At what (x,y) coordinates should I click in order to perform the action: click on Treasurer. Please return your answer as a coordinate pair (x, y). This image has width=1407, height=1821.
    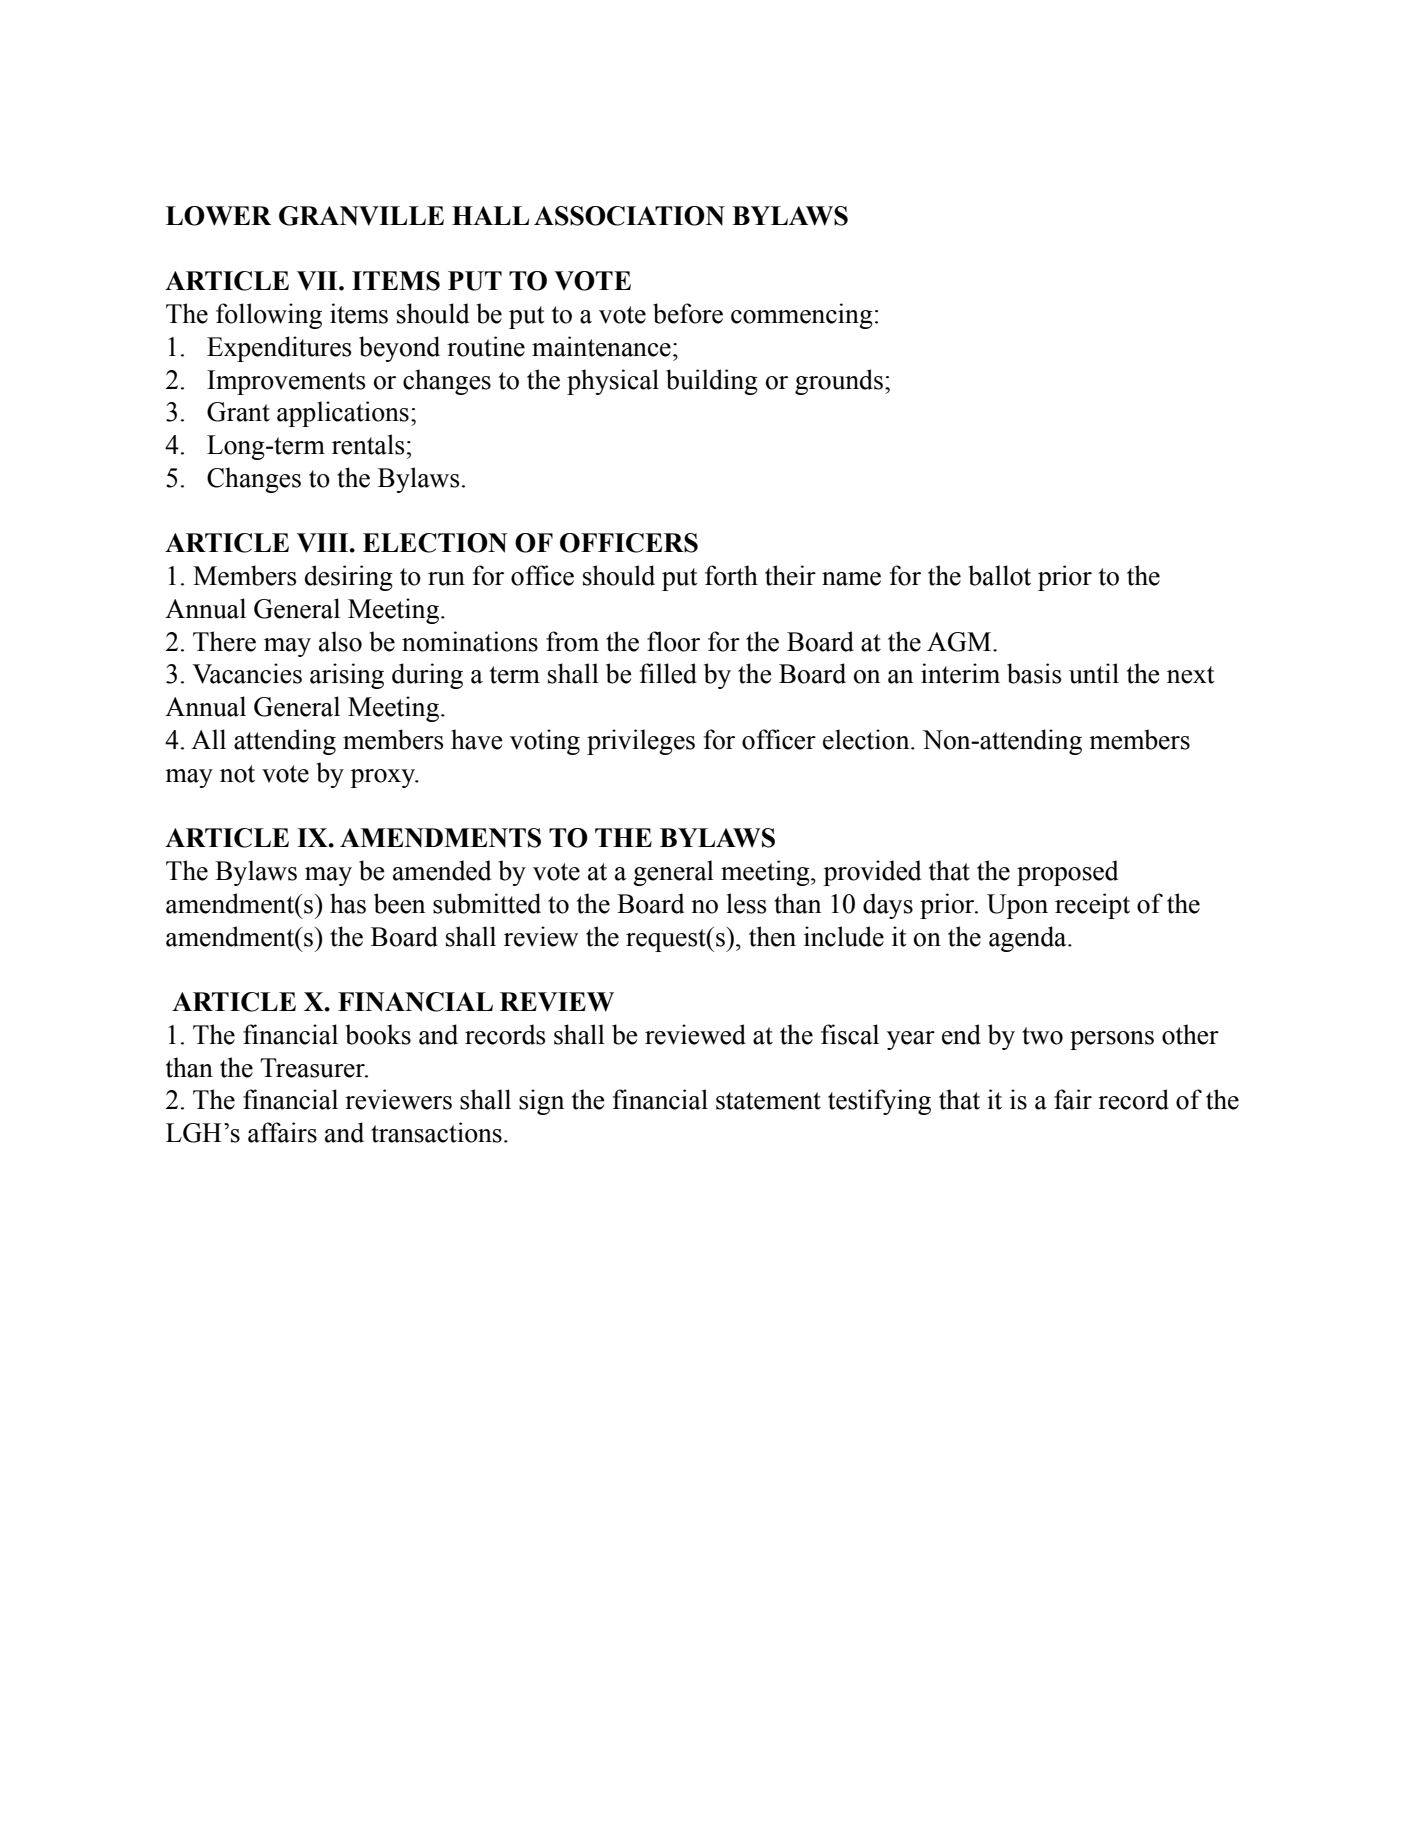
    Looking at the image, I should click on (313, 1068).
